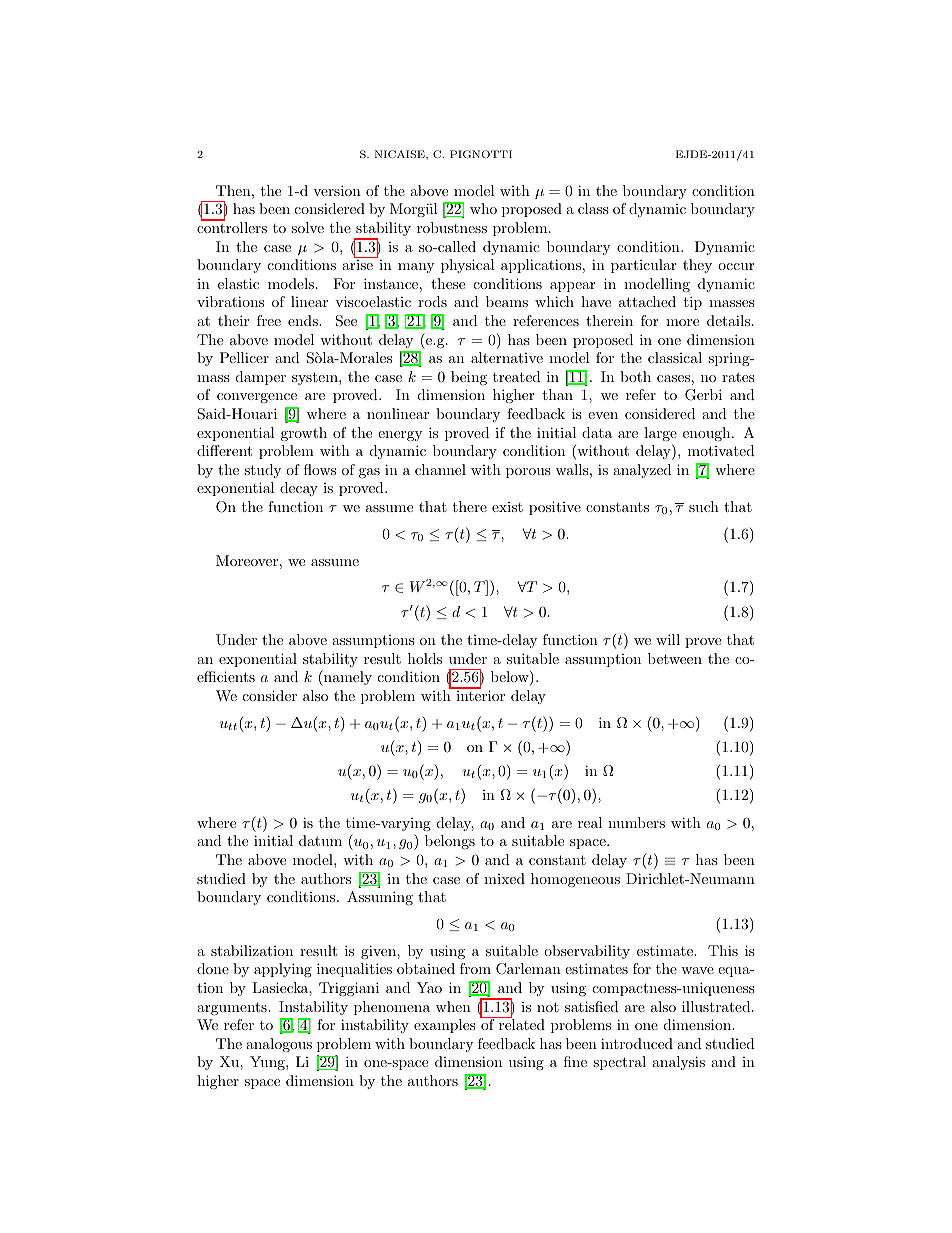 The image size is (952, 1233). What do you see at coordinates (483, 208) in the screenshot?
I see `who` at bounding box center [483, 208].
